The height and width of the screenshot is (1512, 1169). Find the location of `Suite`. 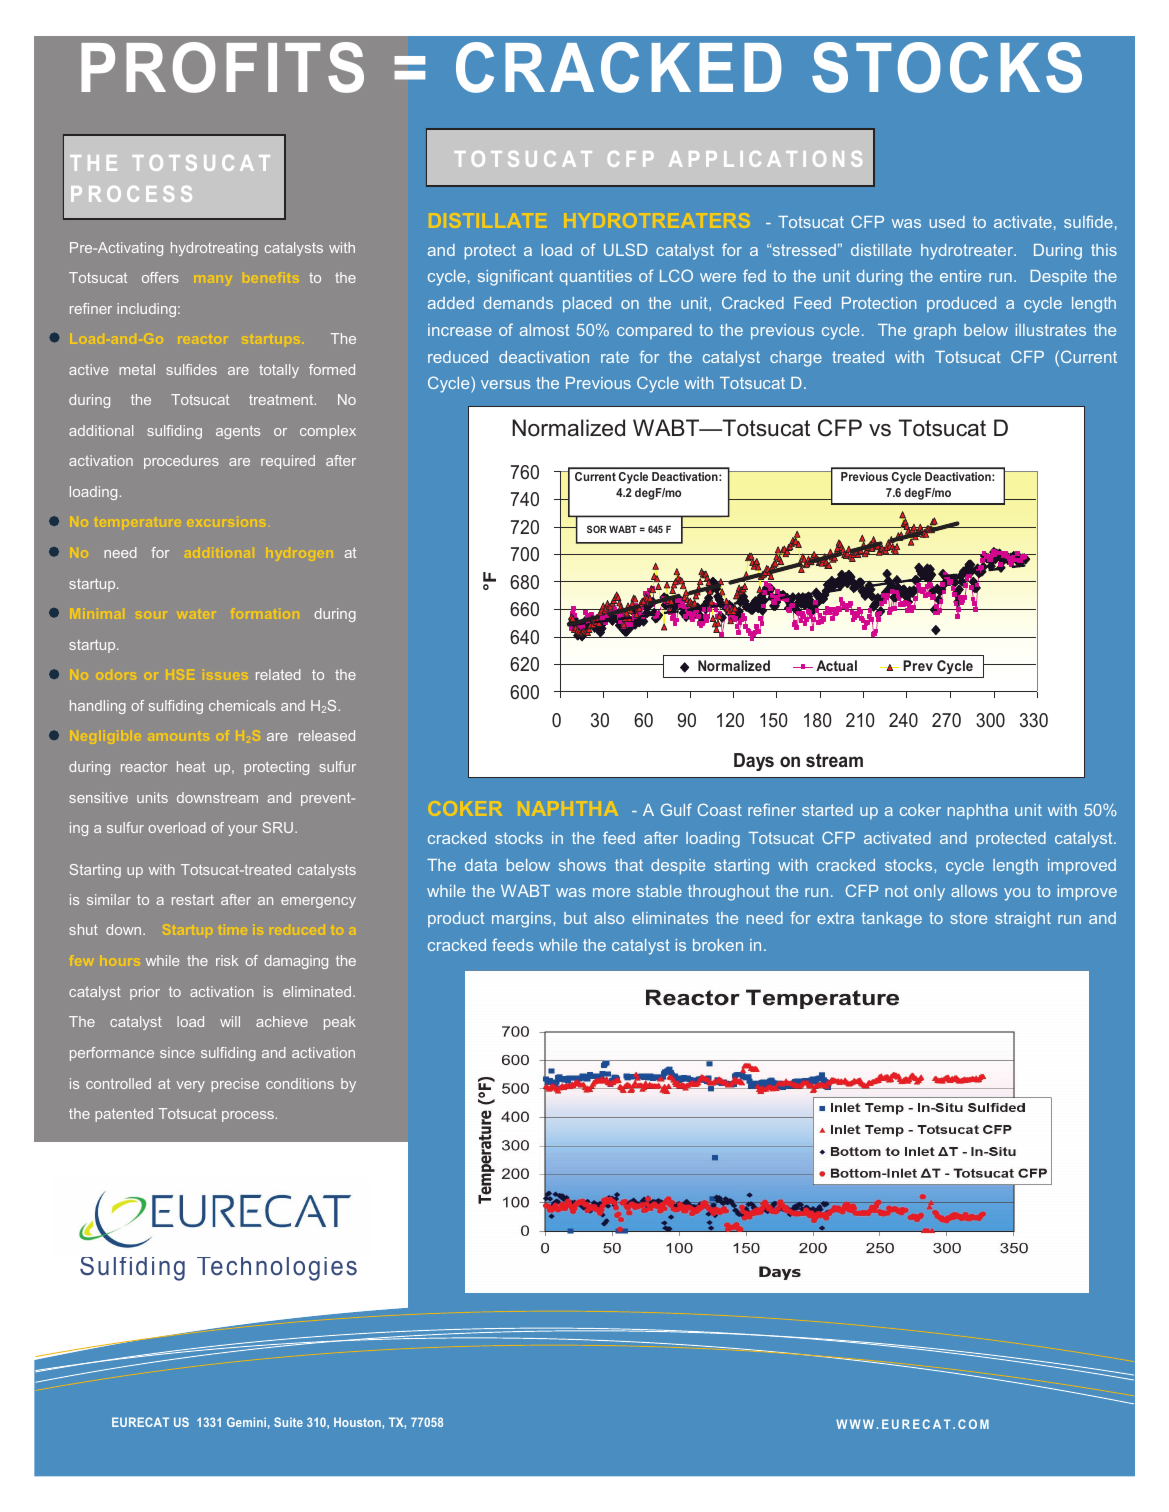

Suite is located at coordinates (288, 1422).
